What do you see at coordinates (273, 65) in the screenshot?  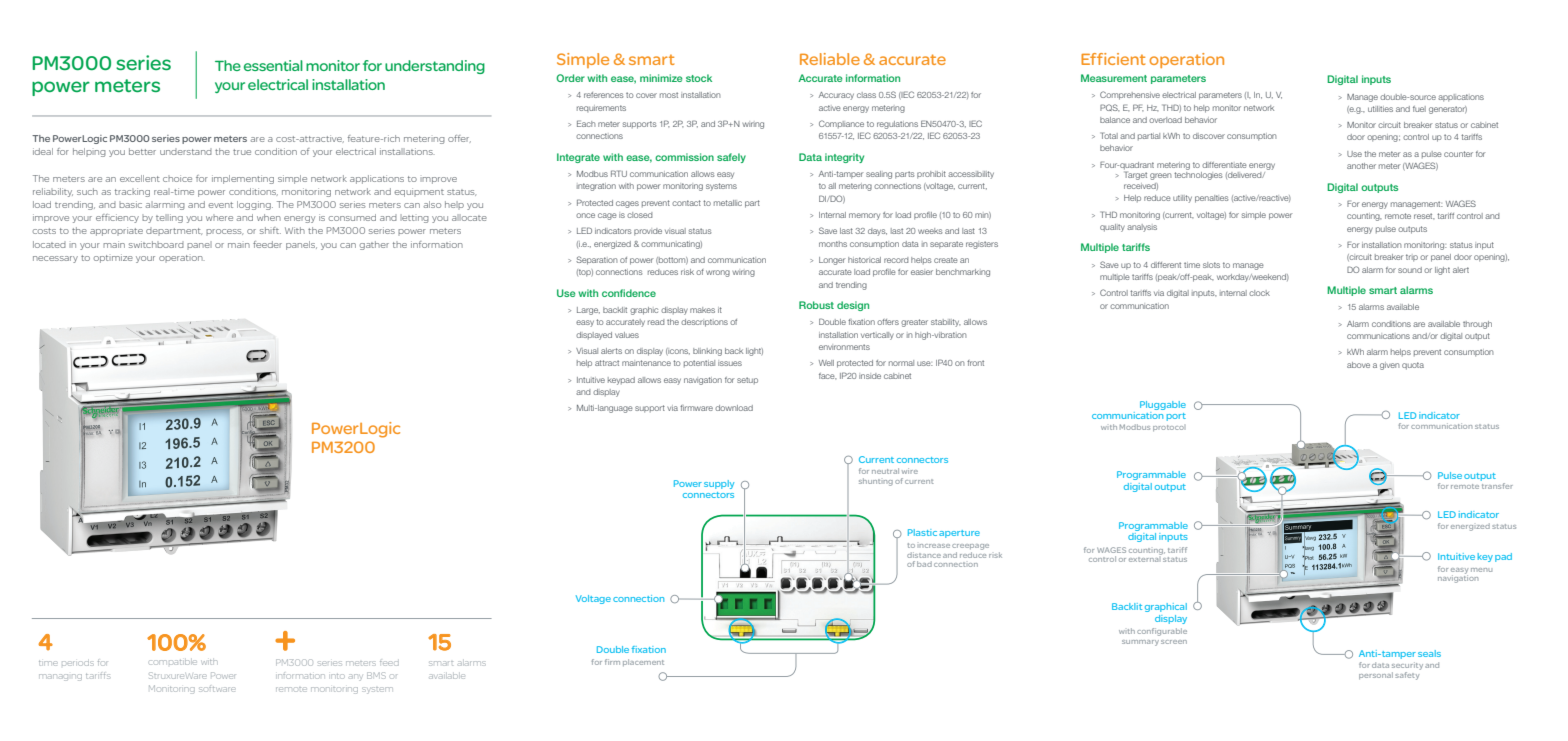 I see `essential` at bounding box center [273, 65].
